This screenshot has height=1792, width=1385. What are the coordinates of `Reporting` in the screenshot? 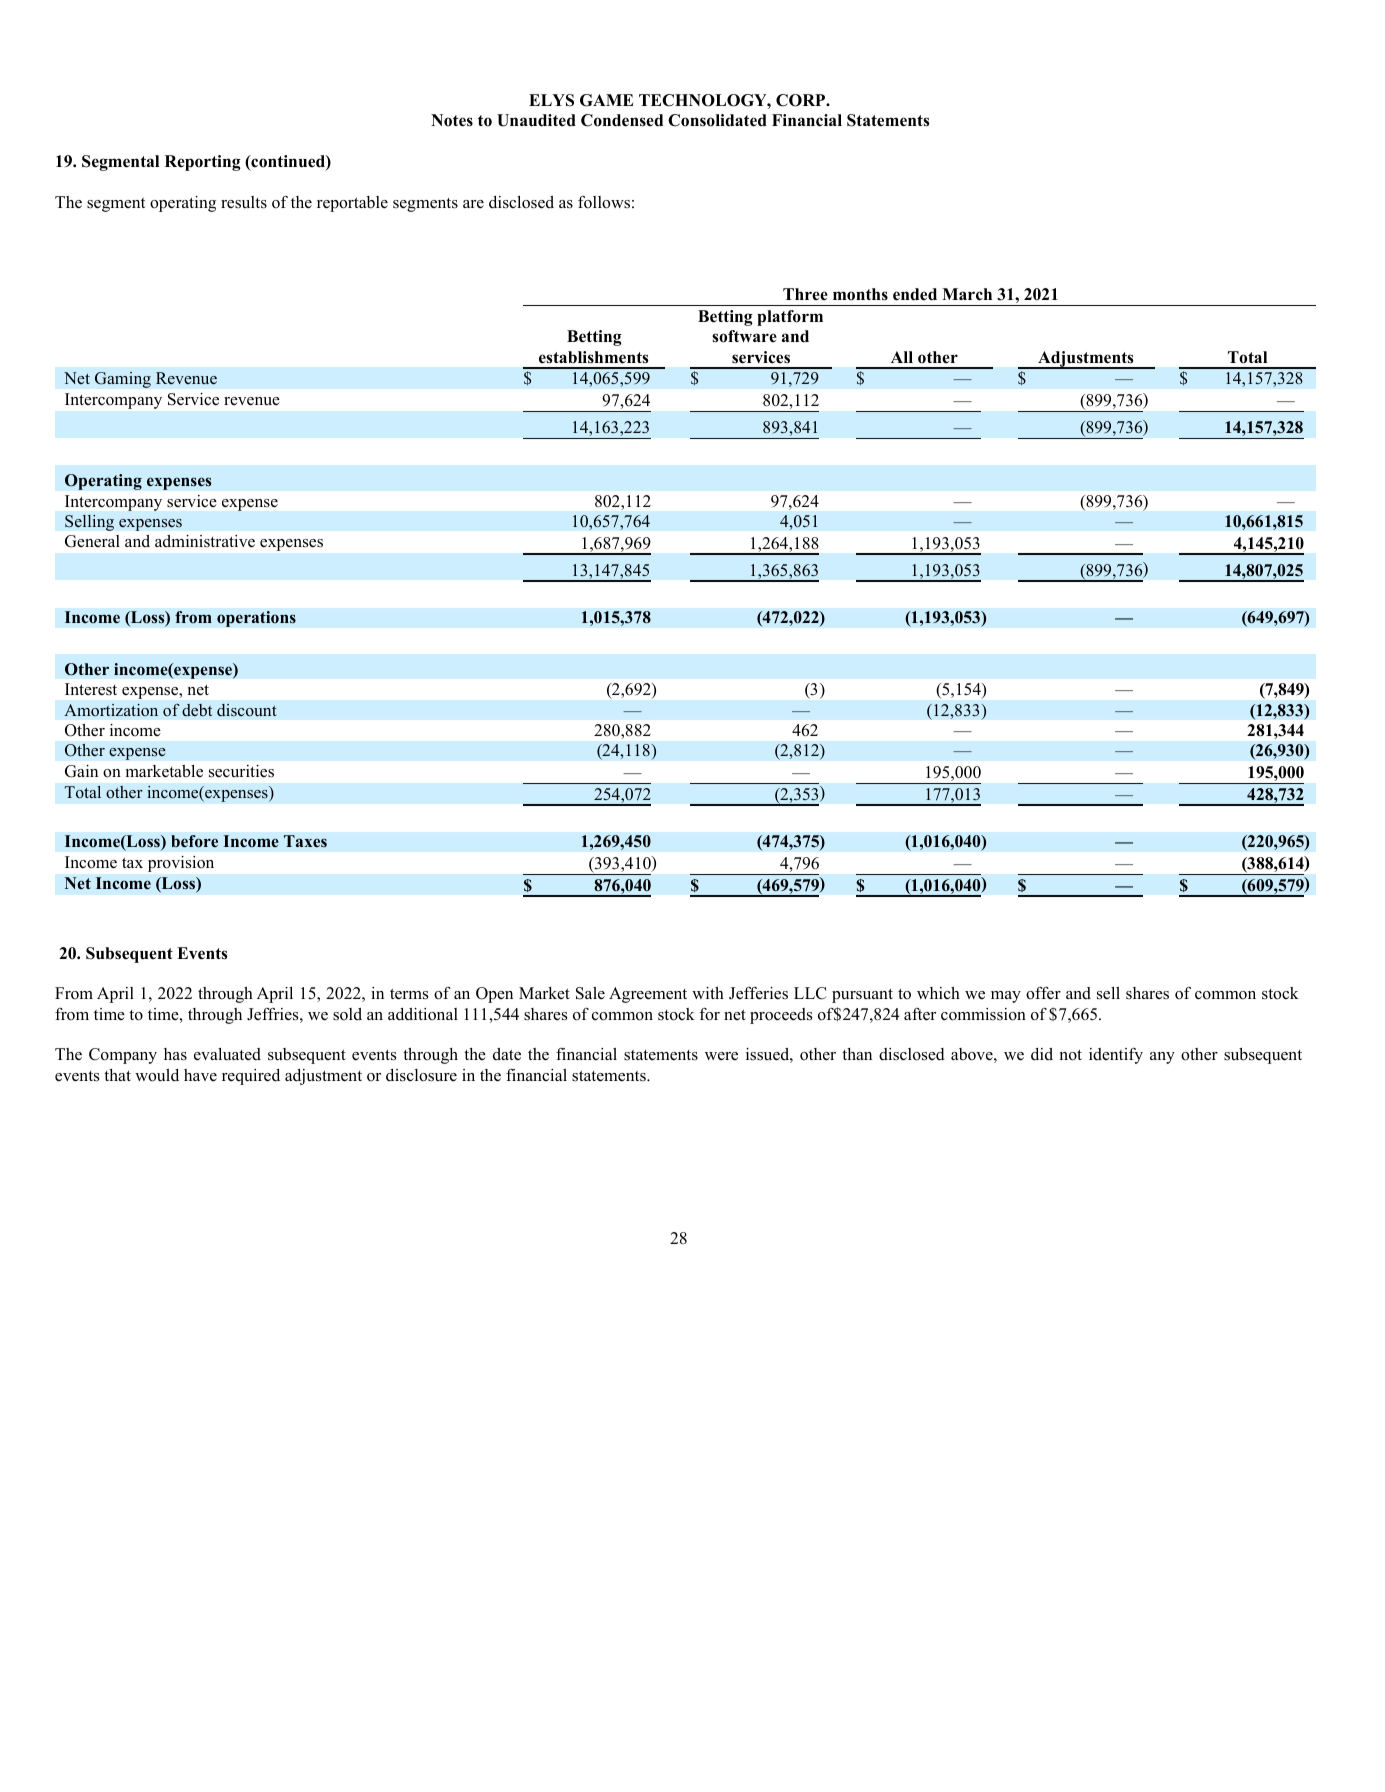 It's located at (203, 163).
